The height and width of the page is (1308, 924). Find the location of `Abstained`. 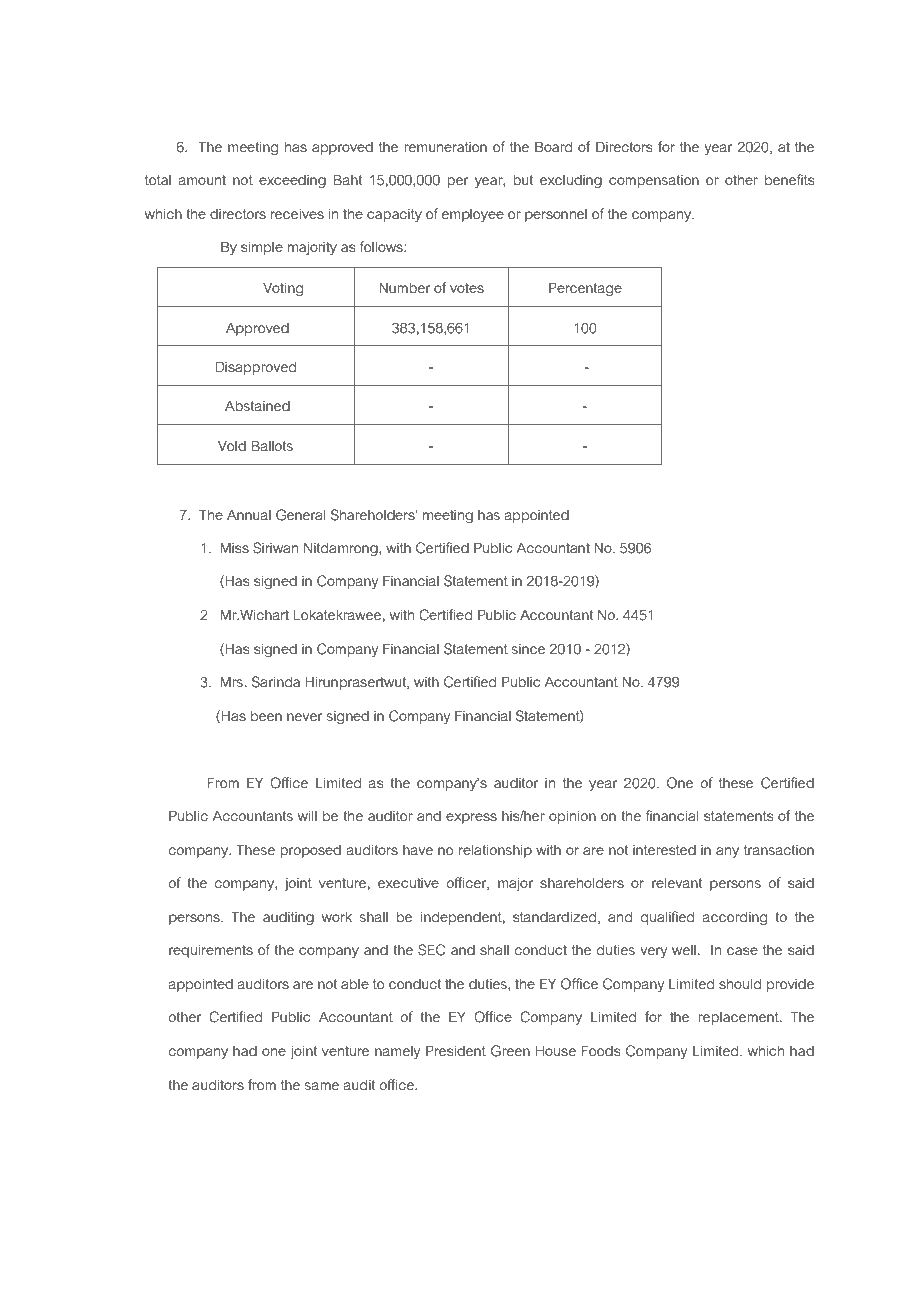

Abstained is located at coordinates (257, 406).
